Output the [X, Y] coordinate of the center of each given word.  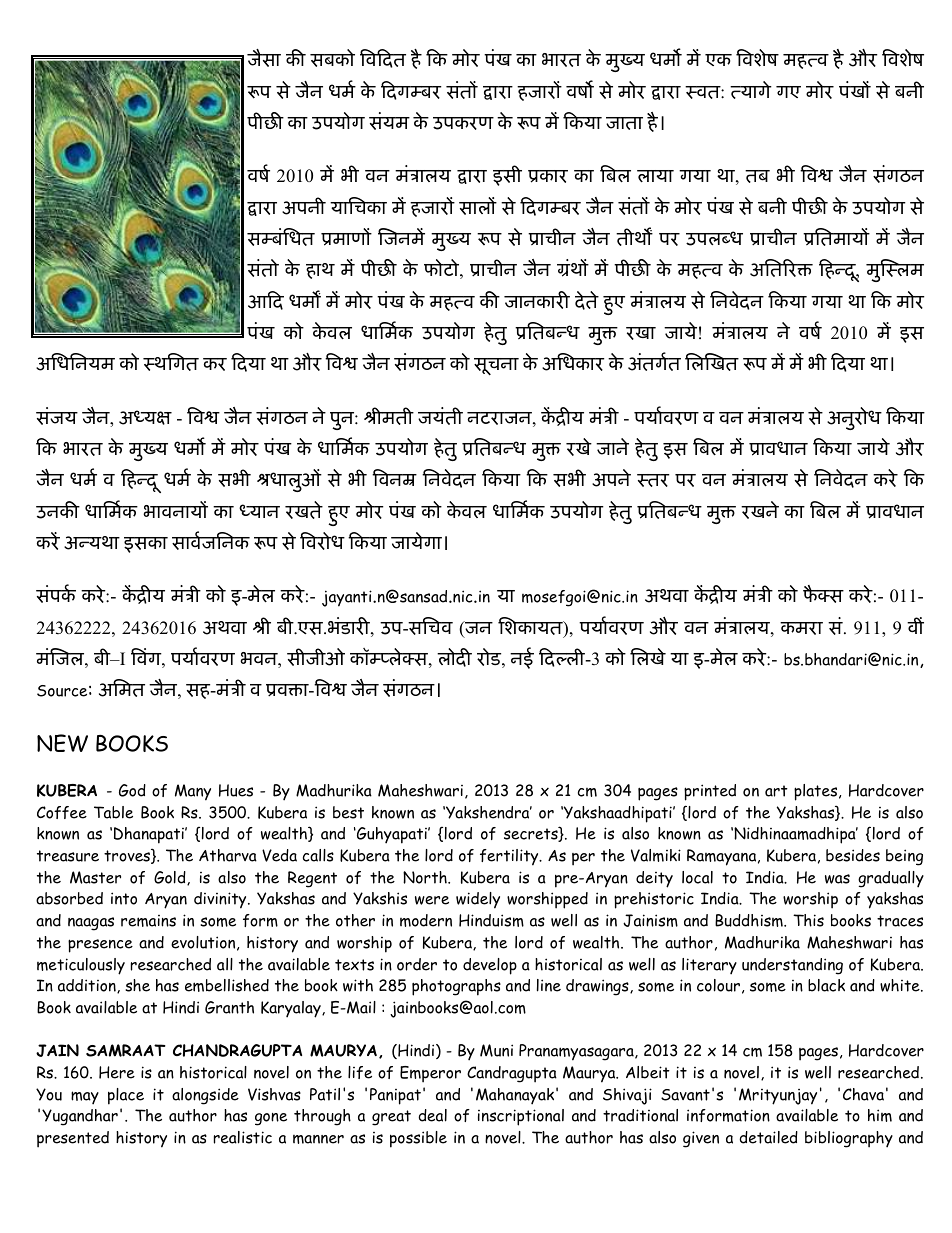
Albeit [648, 1072]
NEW [62, 743]
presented [73, 1139]
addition [88, 986]
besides [853, 855]
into [124, 898]
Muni [496, 1050]
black [826, 985]
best [348, 812]
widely [478, 900]
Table [113, 812]
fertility [510, 857]
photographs [456, 987]
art [776, 791]
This [808, 920]
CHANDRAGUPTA [237, 1050]
